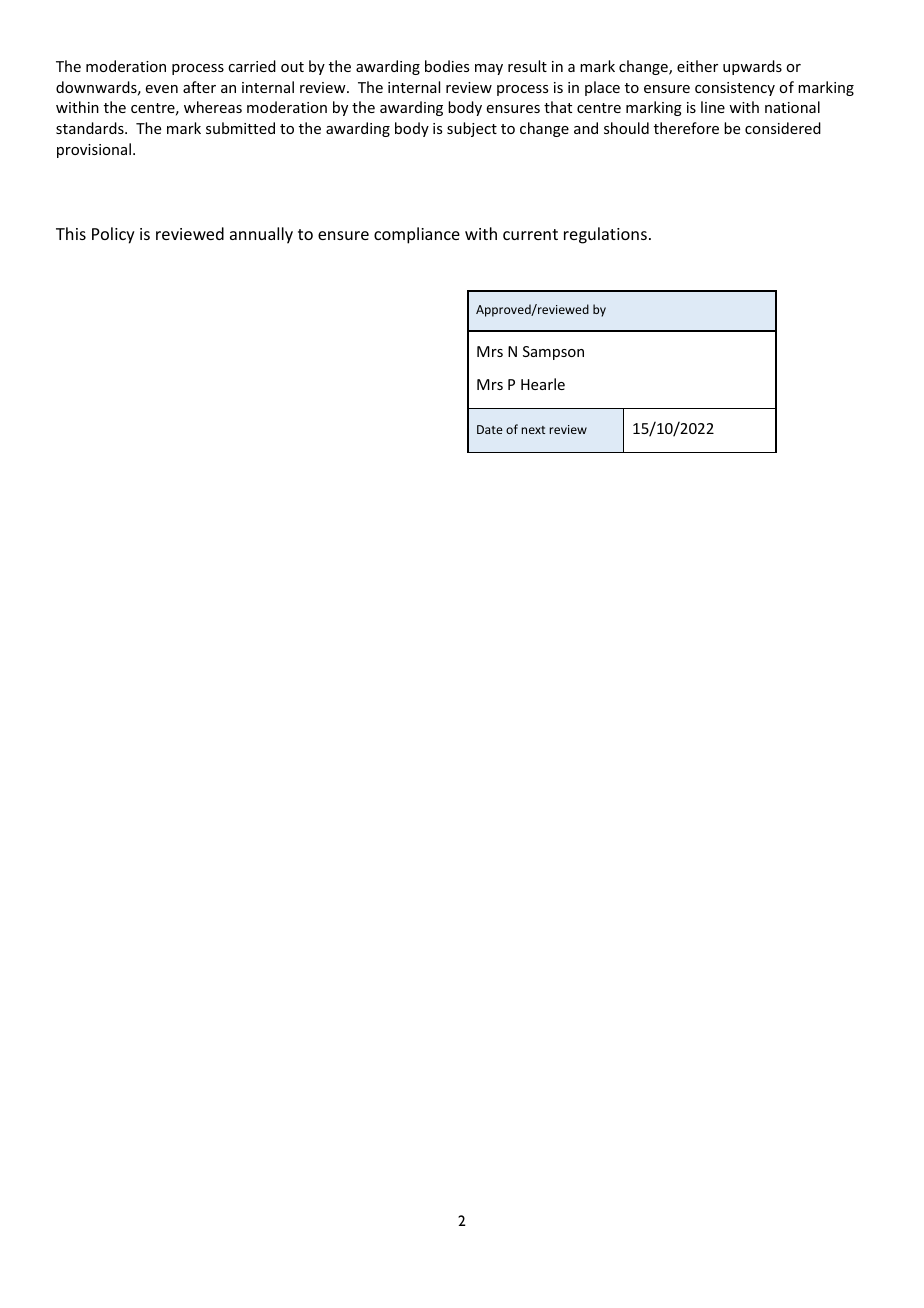  Describe the element at coordinates (113, 235) in the document. I see `Policy` at that location.
